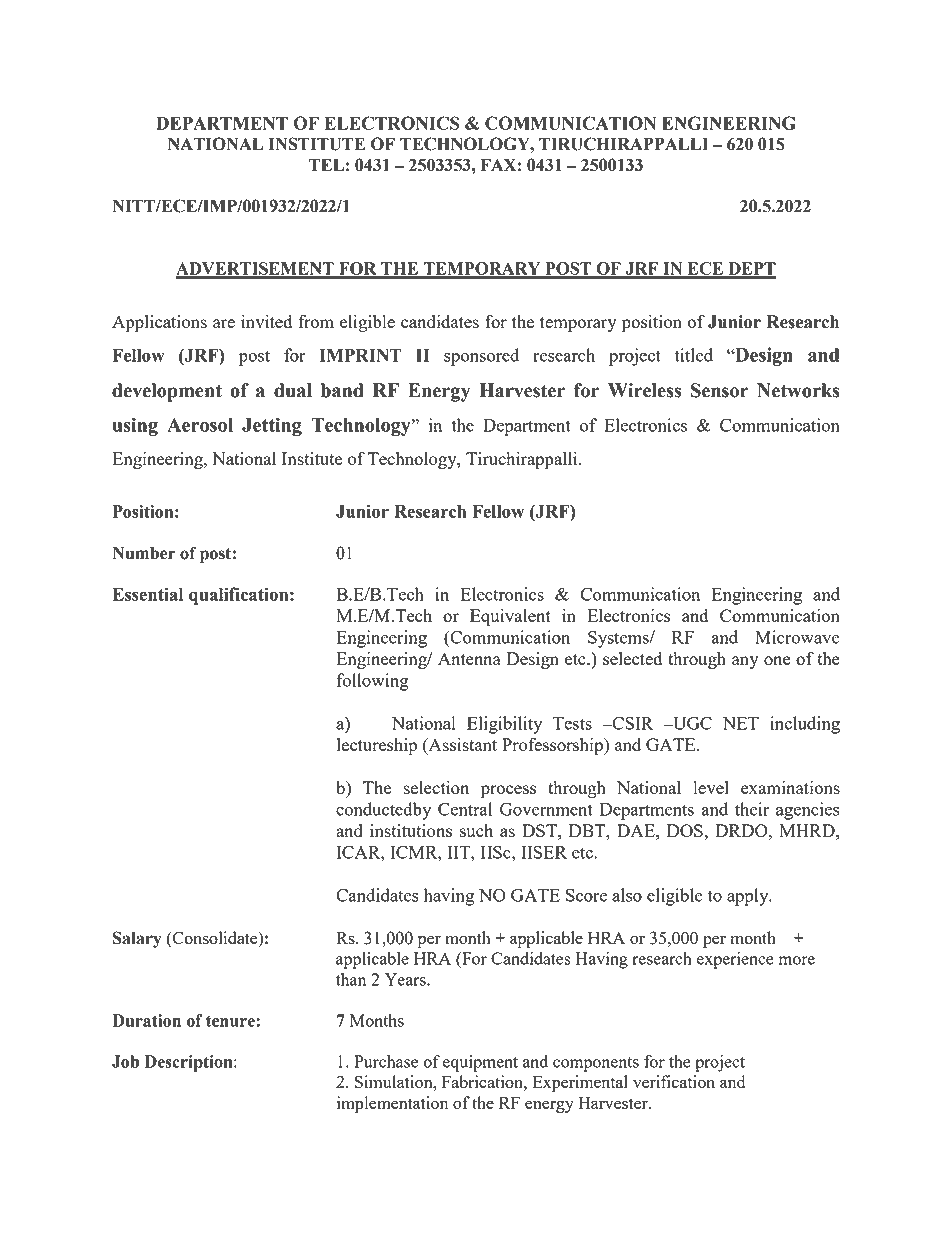 The height and width of the page is (1233, 952). I want to click on TEL, so click(326, 165).
